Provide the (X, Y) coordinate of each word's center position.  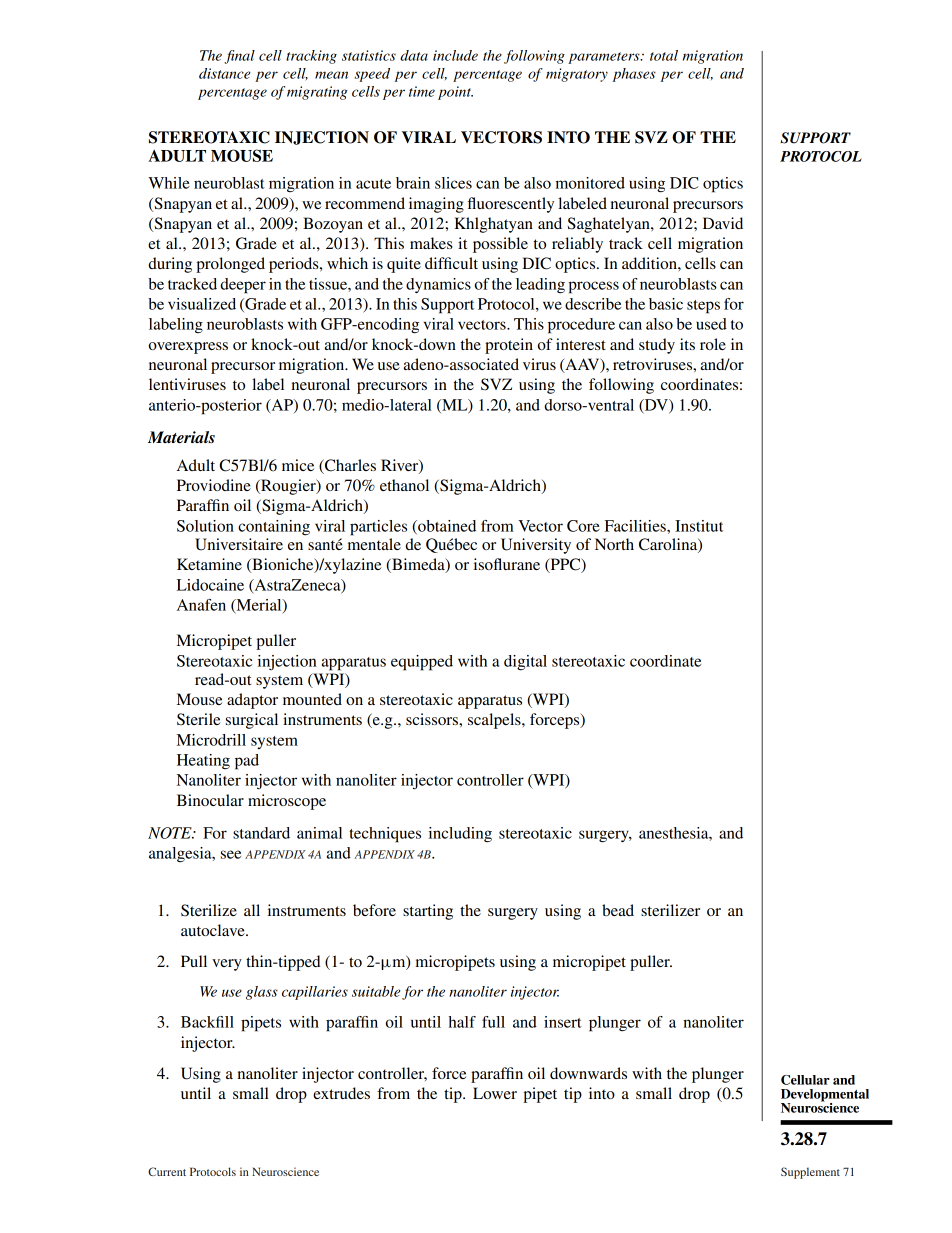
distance (224, 73)
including (460, 835)
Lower (495, 1093)
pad (247, 762)
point (455, 93)
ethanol (404, 485)
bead (618, 910)
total (664, 55)
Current (167, 1171)
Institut (699, 526)
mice (298, 465)
